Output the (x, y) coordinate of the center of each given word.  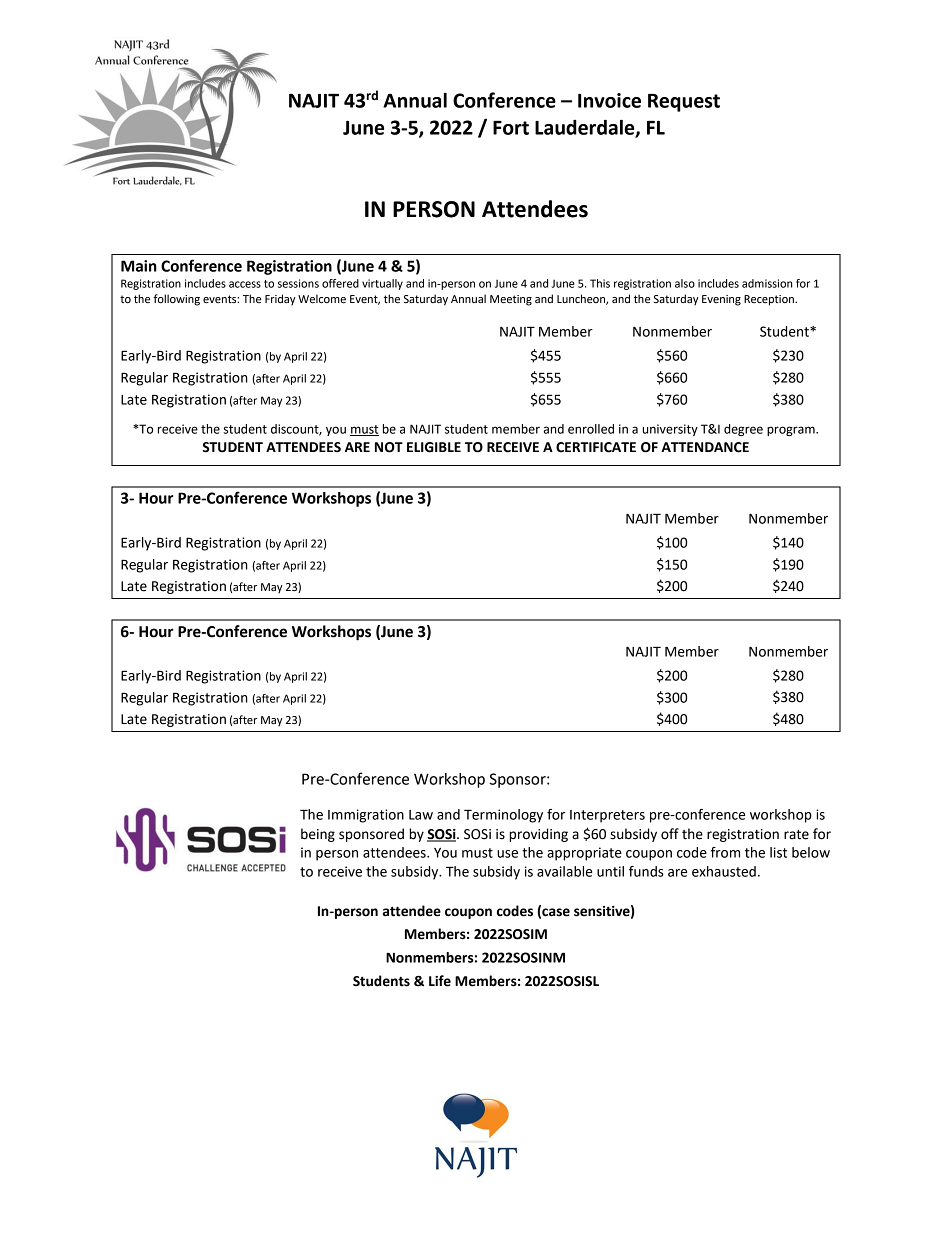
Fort (511, 128)
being (318, 835)
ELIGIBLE (434, 447)
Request (684, 103)
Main (139, 266)
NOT (389, 447)
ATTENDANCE (705, 447)
